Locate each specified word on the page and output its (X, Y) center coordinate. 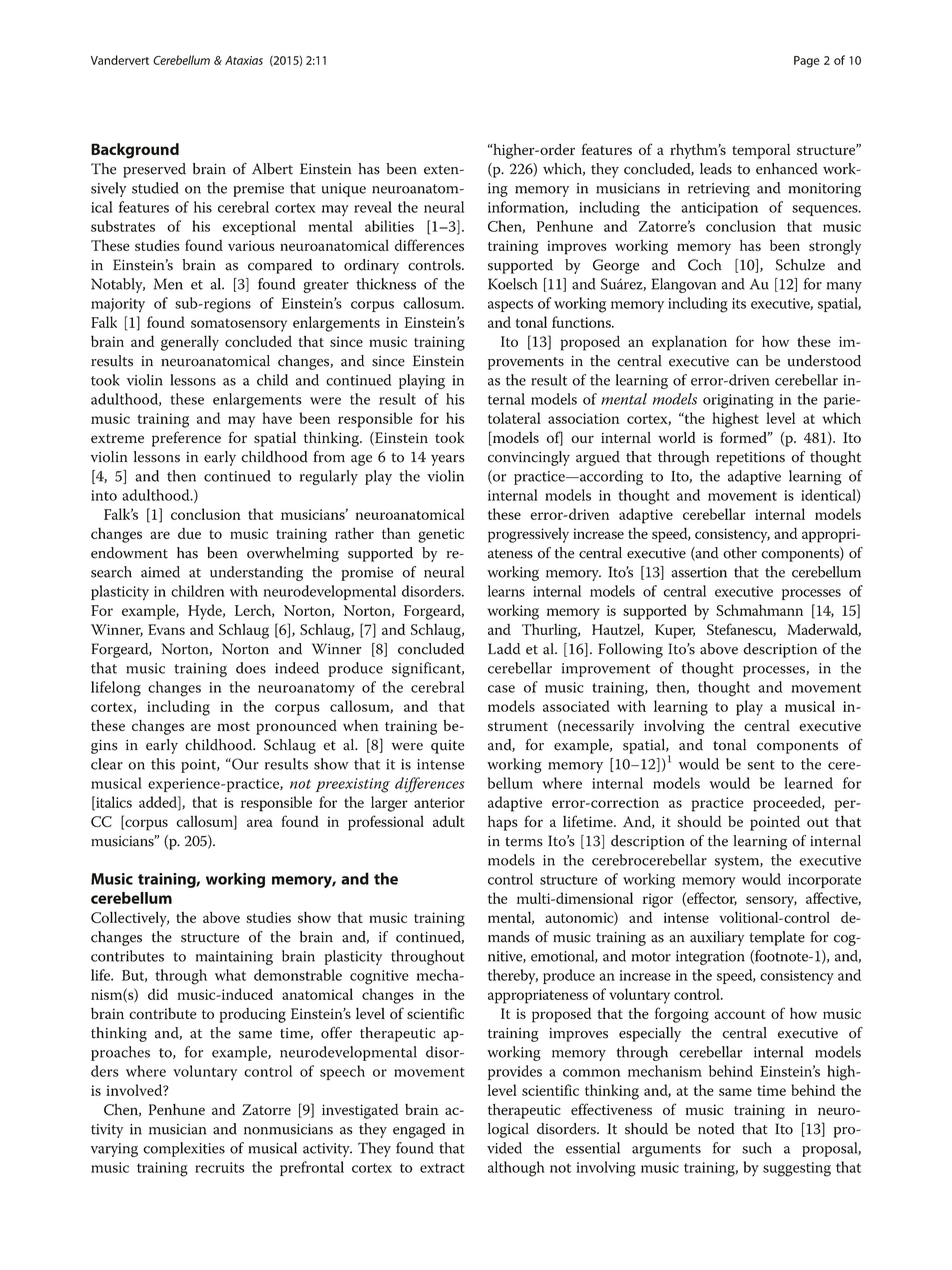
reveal (373, 207)
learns (506, 591)
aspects (510, 305)
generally (190, 343)
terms (524, 842)
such (757, 1148)
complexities (184, 1149)
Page (807, 62)
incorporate (824, 881)
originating (738, 401)
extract (442, 1168)
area (260, 823)
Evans (166, 629)
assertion (699, 572)
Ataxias (244, 60)
